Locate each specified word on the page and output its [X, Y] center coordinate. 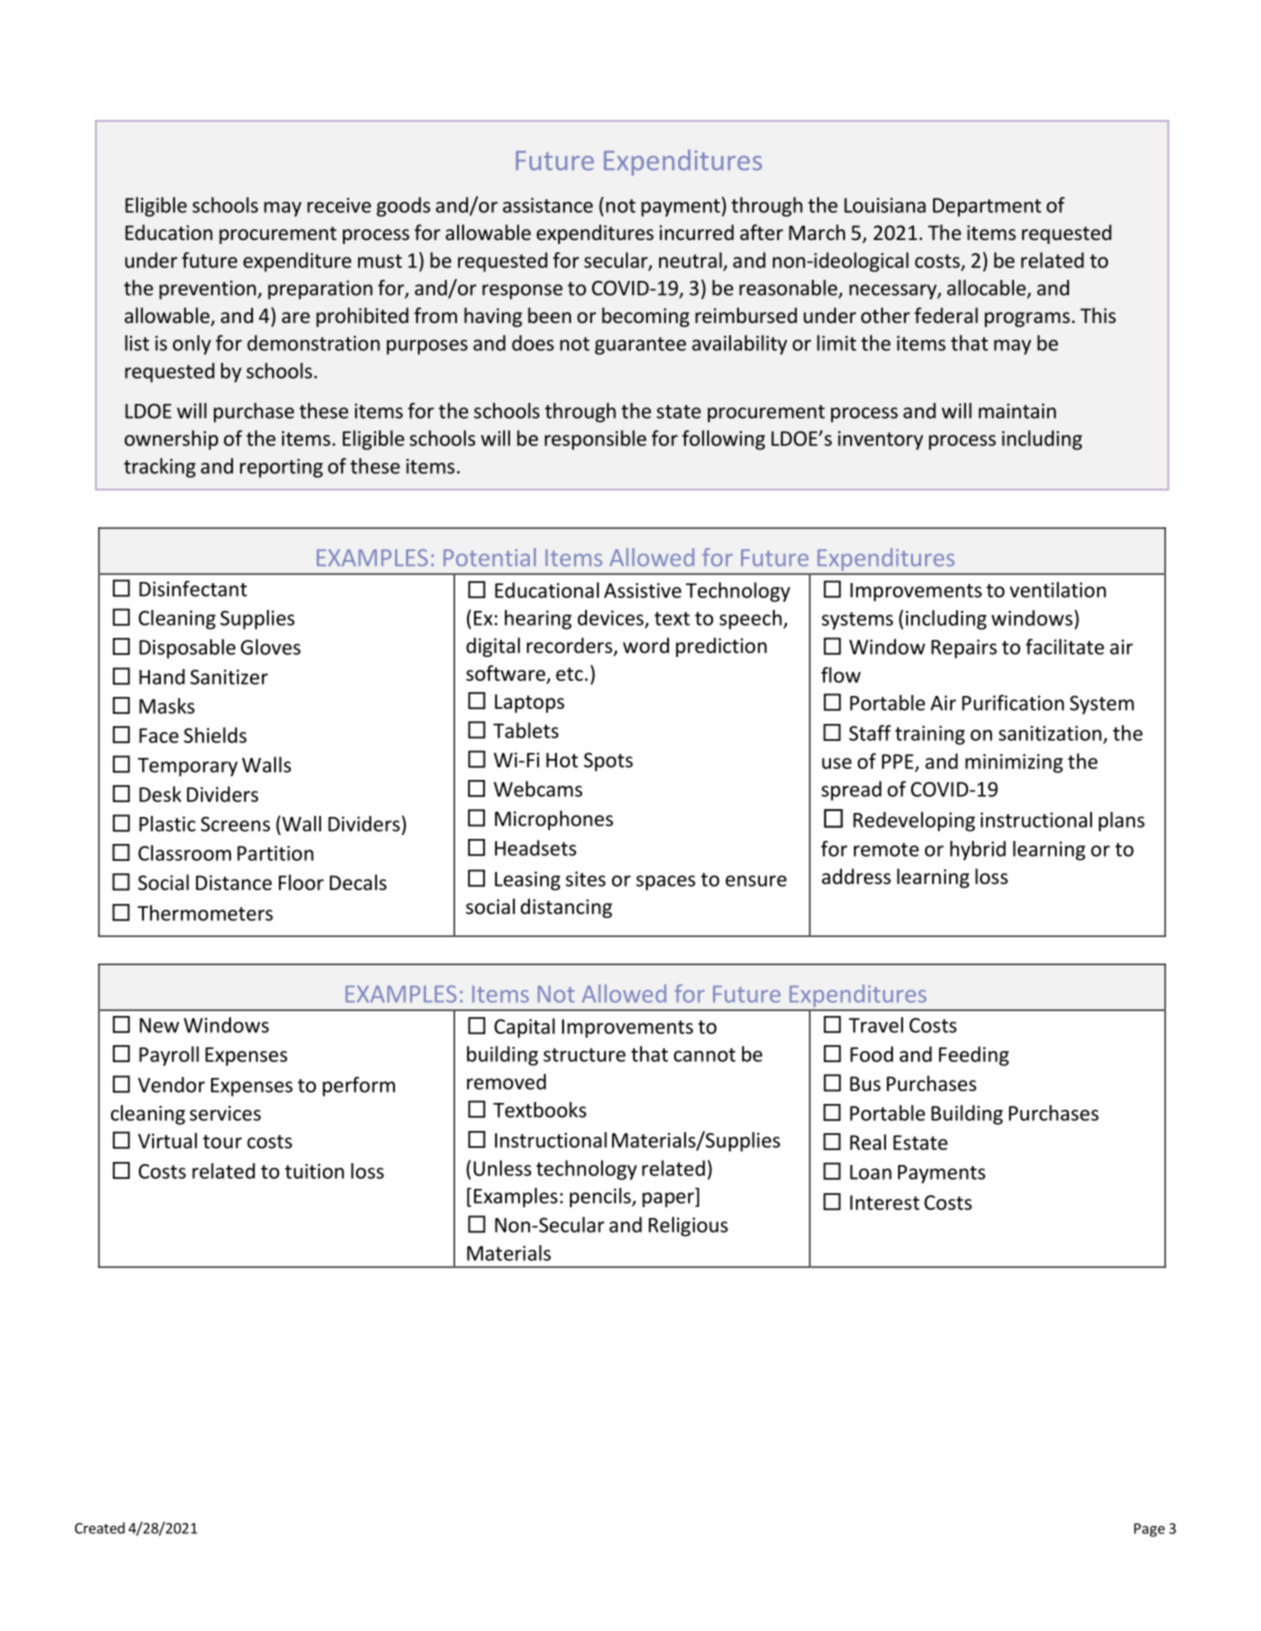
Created [100, 1528]
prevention [207, 290]
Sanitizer [229, 677]
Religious [688, 1227]
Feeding [974, 1056]
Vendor [171, 1085]
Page [1149, 1530]
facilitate [1065, 647]
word [646, 645]
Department [987, 207]
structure [584, 1055]
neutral [690, 260]
